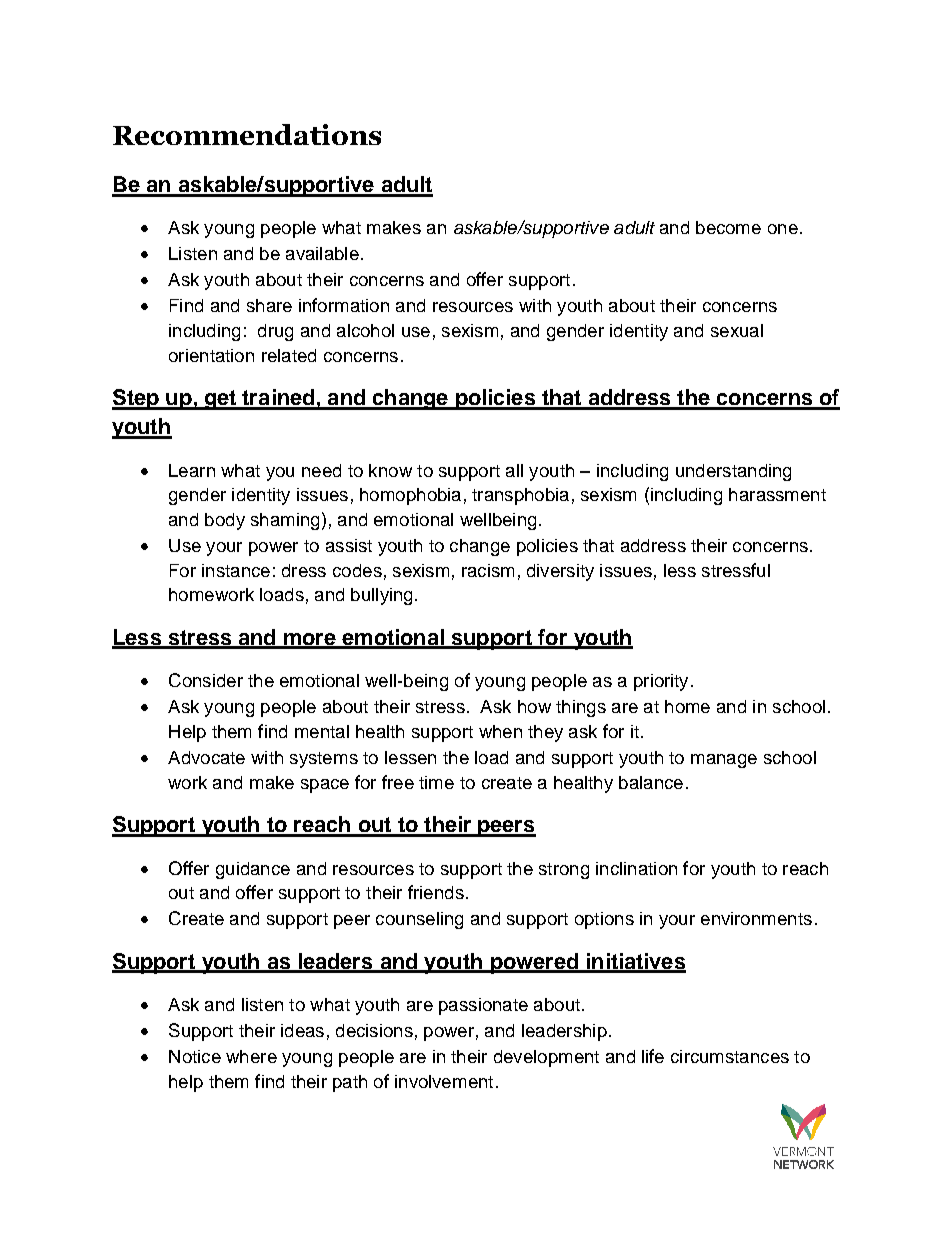  I want to click on Notice, so click(195, 1056).
